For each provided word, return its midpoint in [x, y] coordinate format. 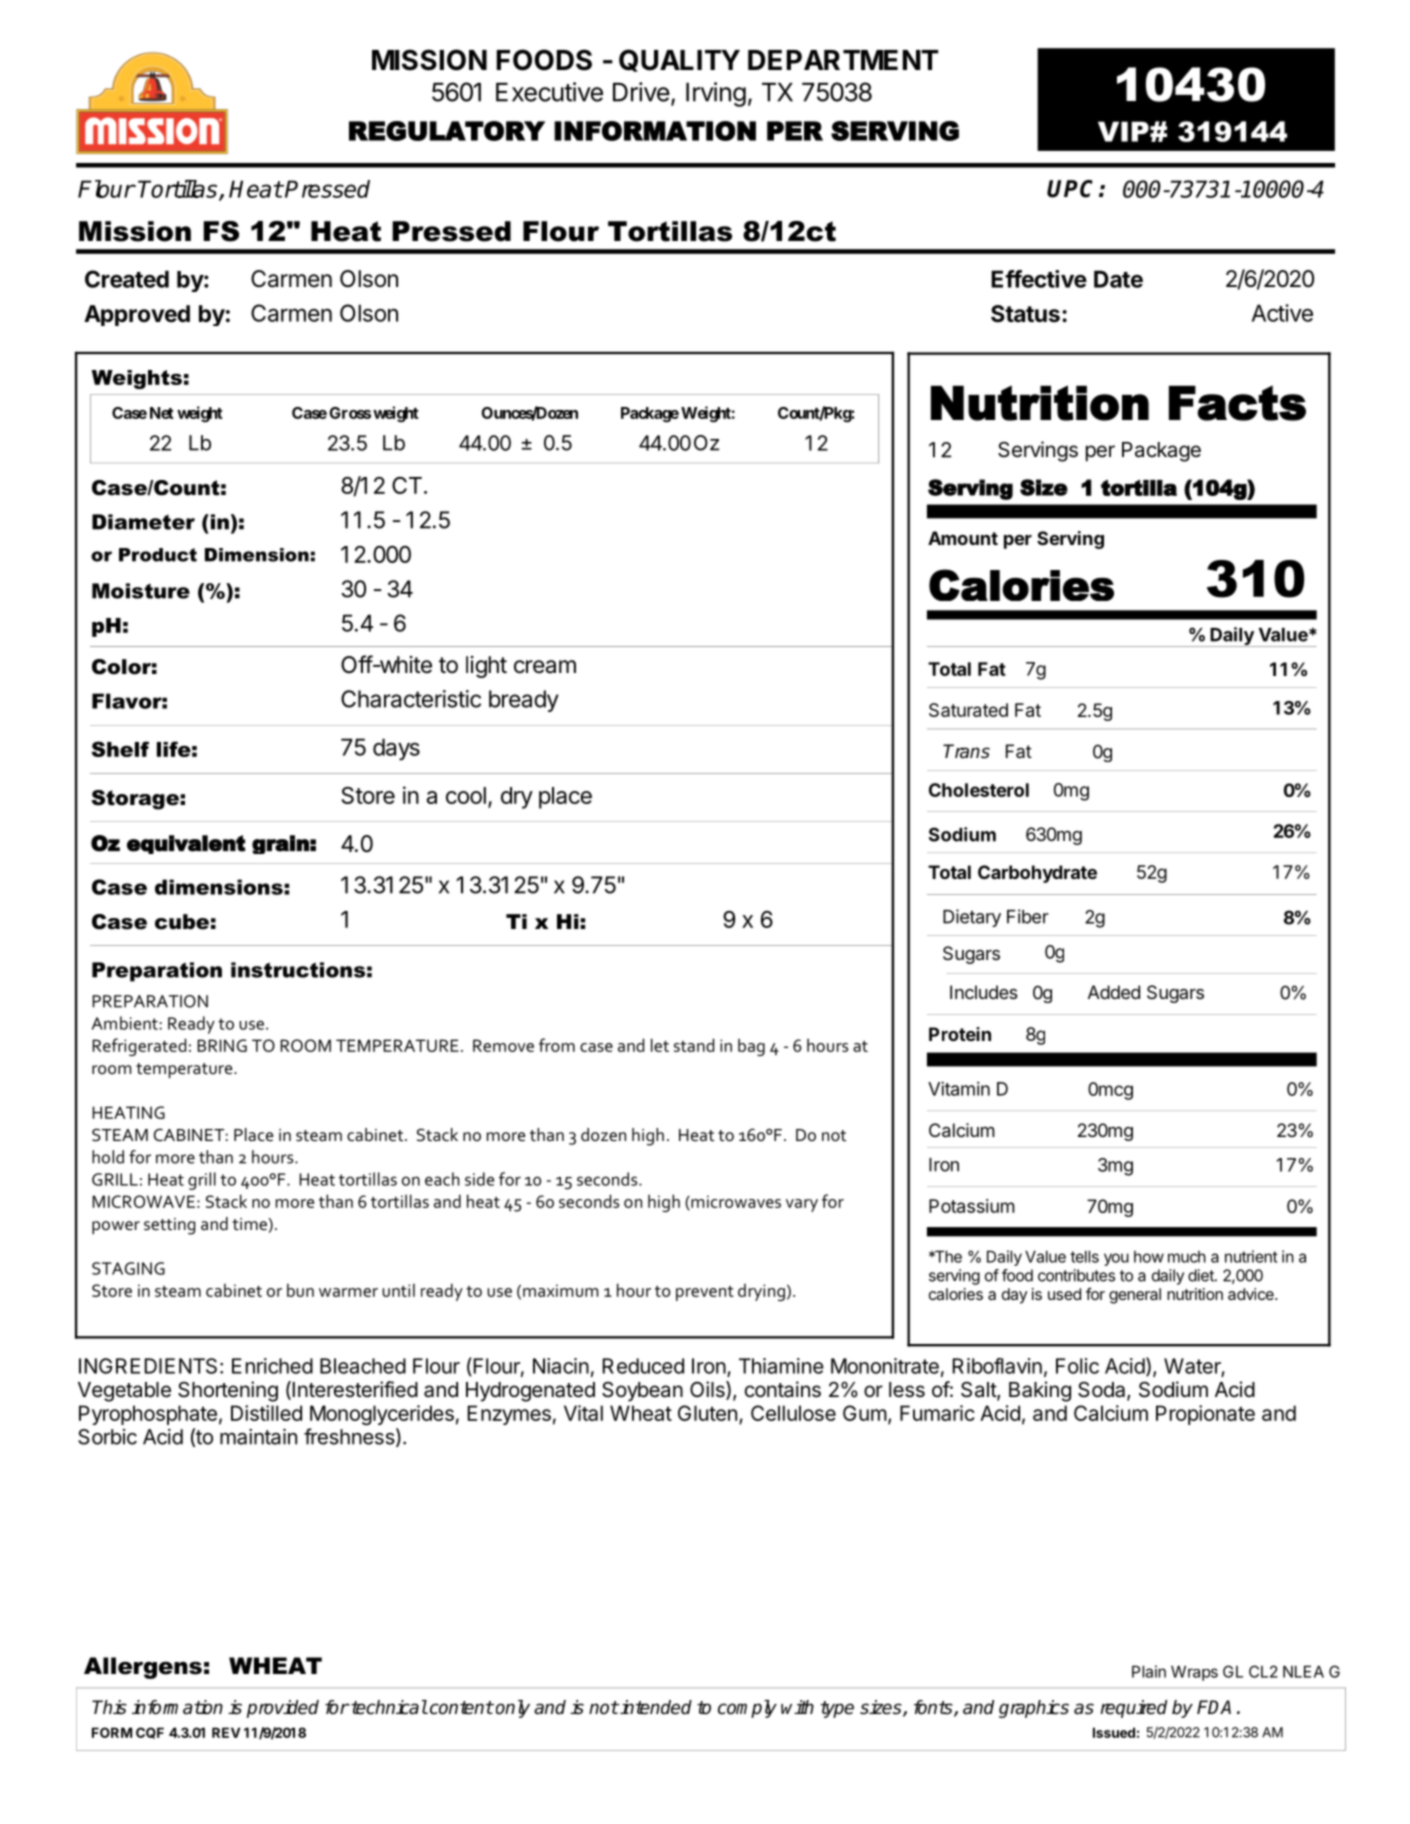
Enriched [272, 1366]
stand [694, 1045]
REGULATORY [447, 131]
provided [283, 1709]
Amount [963, 538]
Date [1118, 279]
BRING [222, 1045]
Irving [716, 94]
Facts [1237, 403]
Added [1114, 992]
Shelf [120, 749]
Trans [966, 751]
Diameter [143, 522]
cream [545, 667]
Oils [708, 1390]
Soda [1103, 1391]
